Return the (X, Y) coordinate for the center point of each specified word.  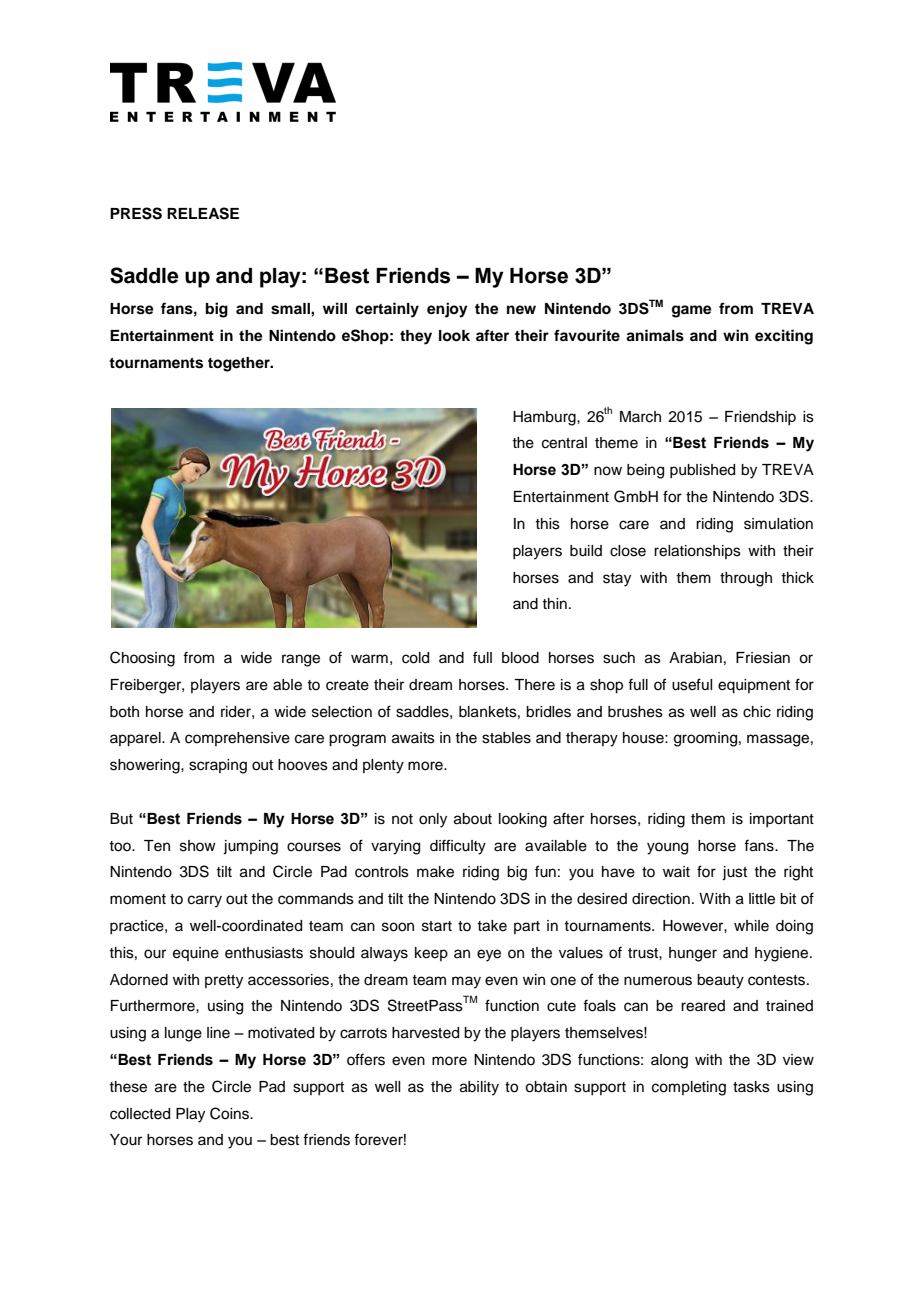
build (586, 551)
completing (689, 1088)
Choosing (142, 659)
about (473, 819)
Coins (230, 1113)
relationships (697, 552)
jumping (250, 847)
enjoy (447, 310)
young (667, 848)
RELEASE (203, 213)
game (692, 311)
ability (479, 1088)
